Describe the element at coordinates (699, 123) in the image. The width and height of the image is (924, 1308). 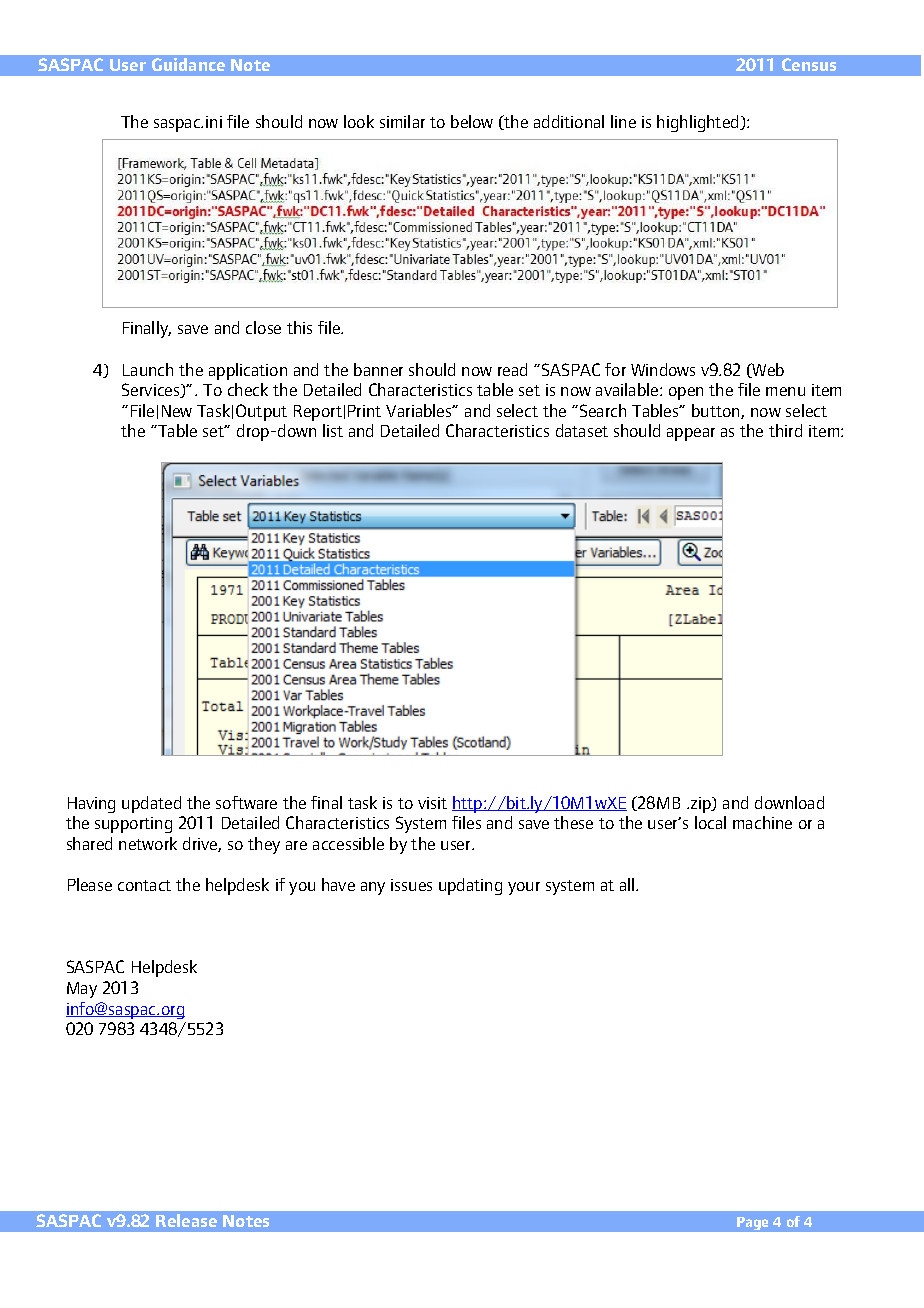
I see `highlighted` at that location.
